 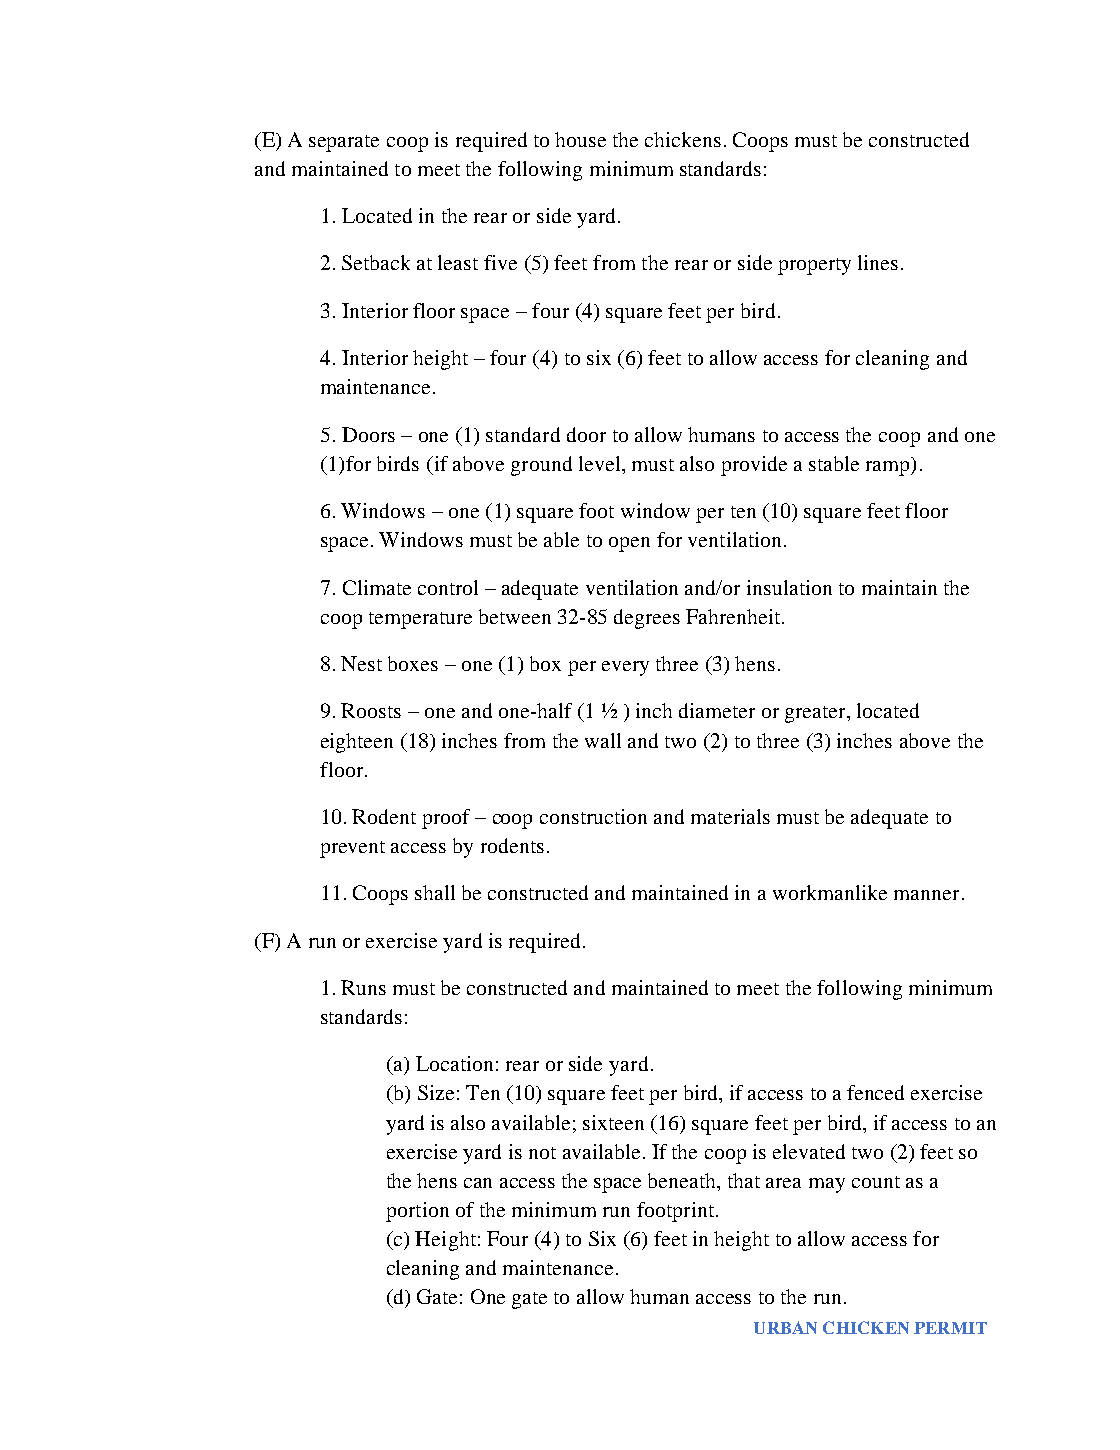 I want to click on beneath, so click(x=683, y=1180).
